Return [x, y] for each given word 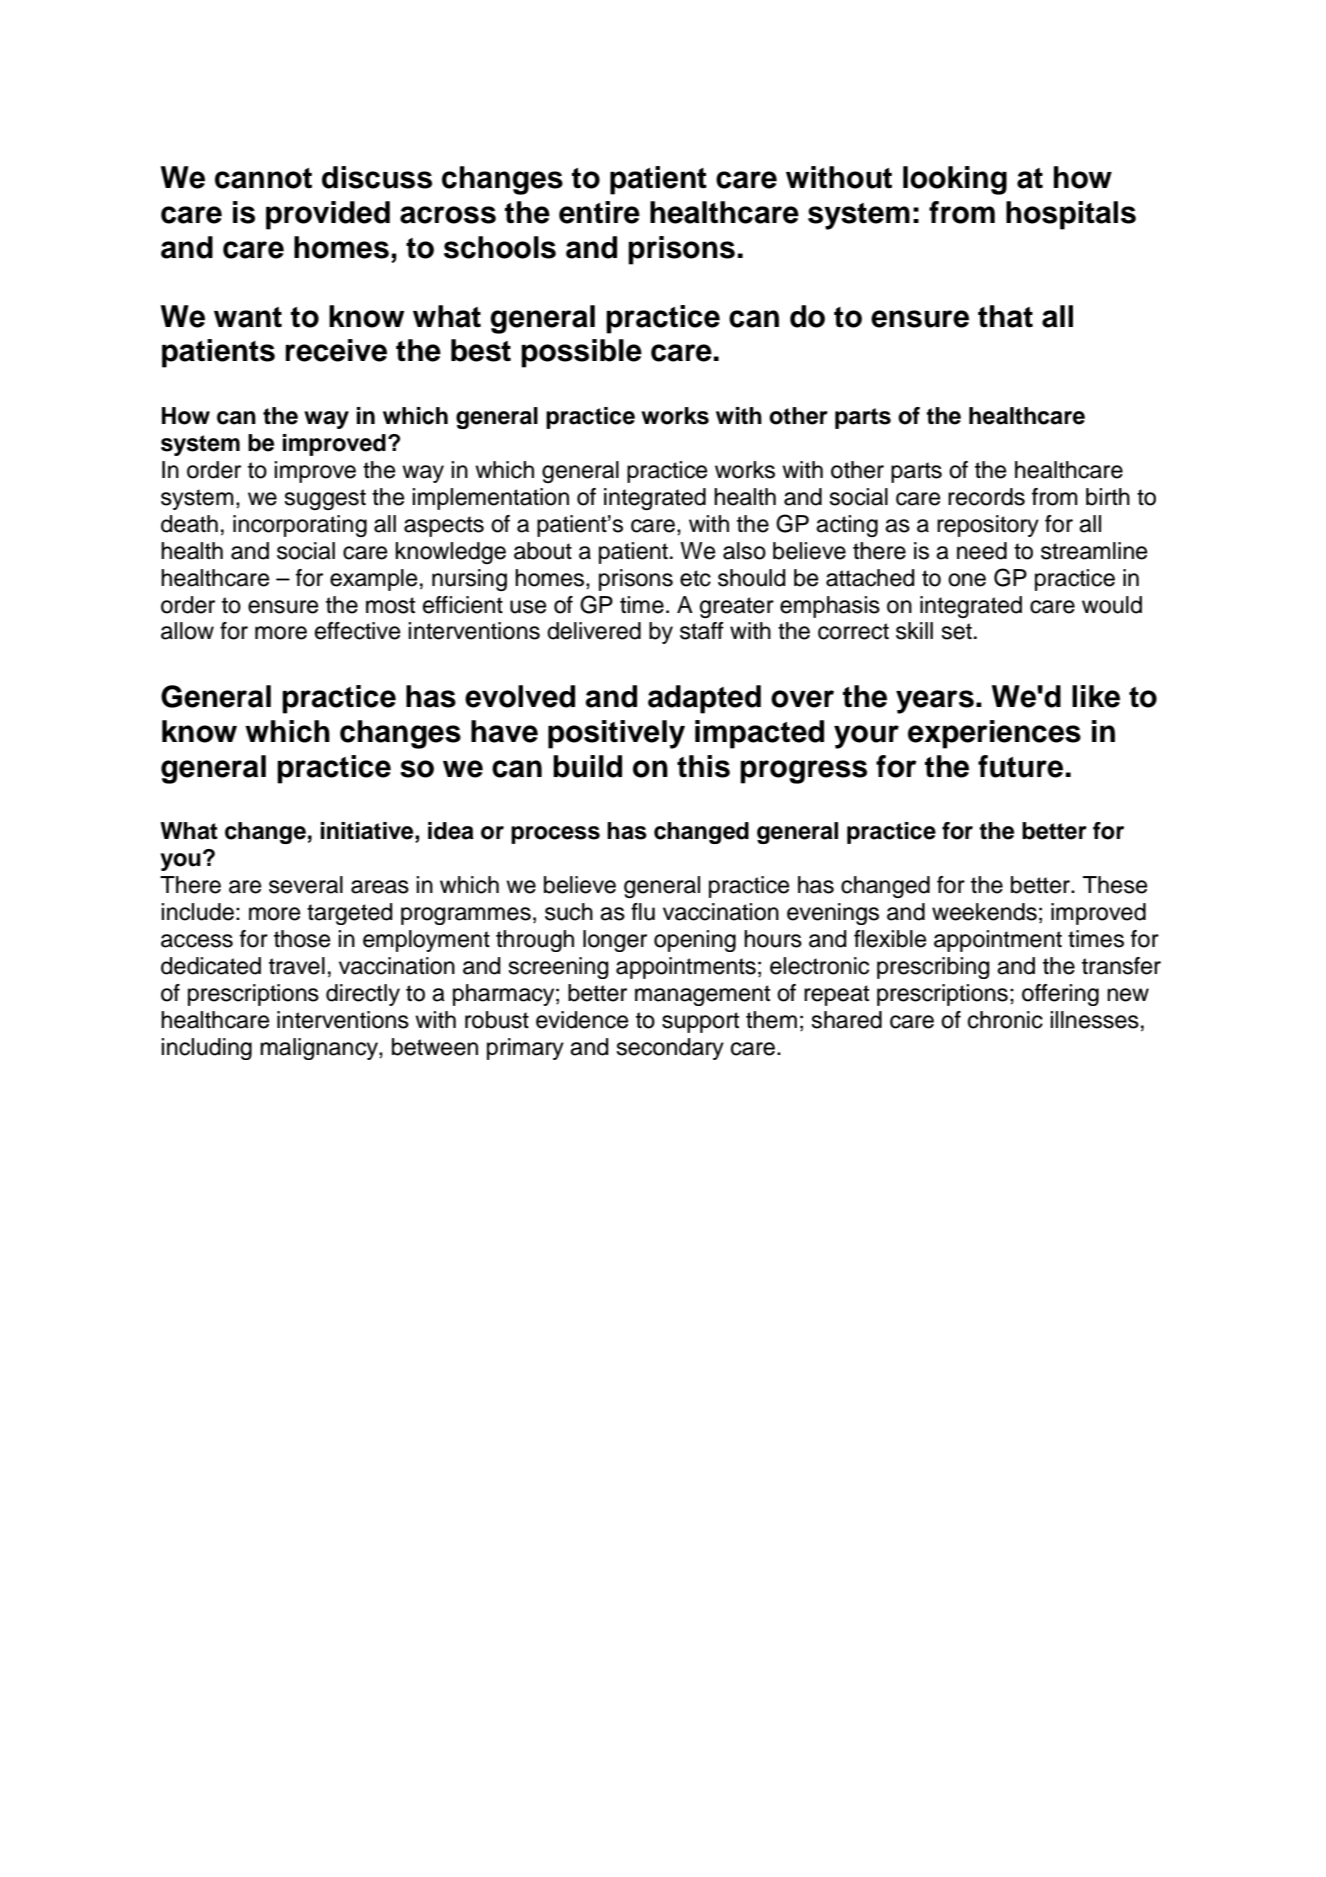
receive [336, 350]
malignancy [320, 1049]
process [555, 835]
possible [581, 353]
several [306, 885]
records [986, 497]
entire [599, 212]
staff [702, 631]
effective [357, 631]
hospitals [1071, 215]
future [1020, 766]
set [956, 631]
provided [328, 215]
